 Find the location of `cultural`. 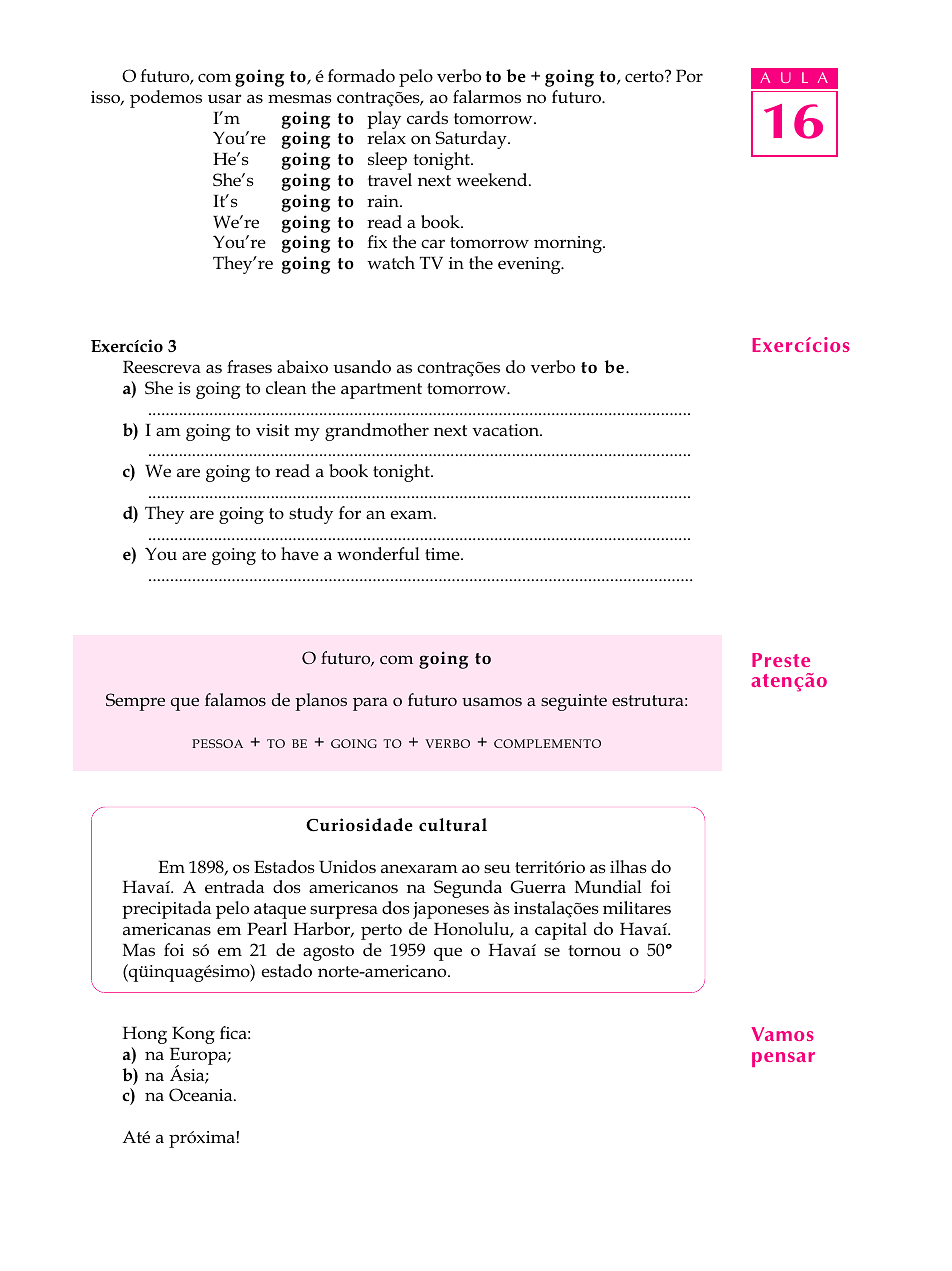

cultural is located at coordinates (453, 825).
